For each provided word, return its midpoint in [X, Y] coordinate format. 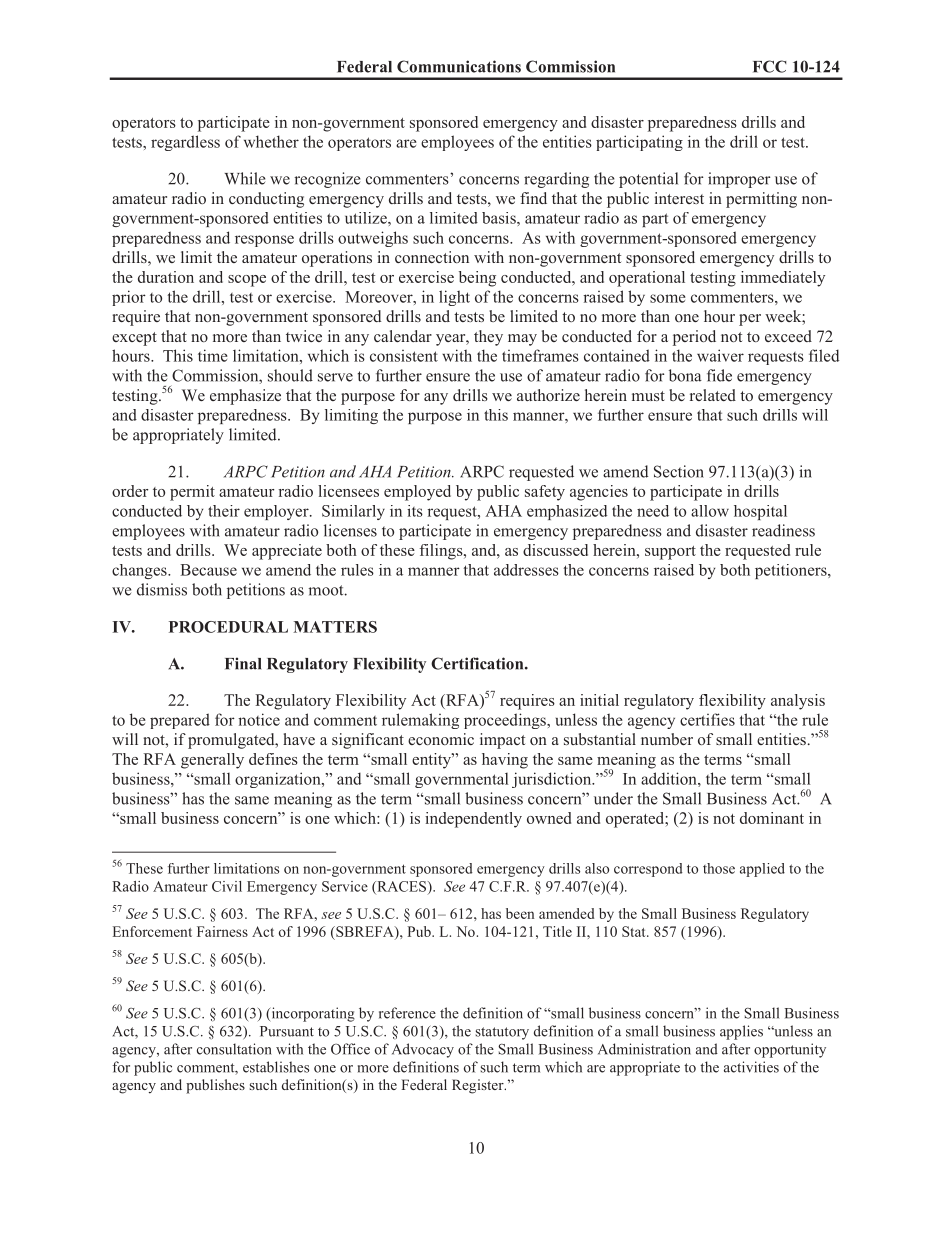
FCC [770, 66]
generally [212, 761]
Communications [459, 66]
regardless [185, 143]
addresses [526, 570]
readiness [783, 530]
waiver [720, 355]
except [134, 339]
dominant [772, 818]
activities [751, 1067]
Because [208, 570]
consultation [234, 1049]
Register [479, 1086]
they [488, 338]
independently [473, 820]
